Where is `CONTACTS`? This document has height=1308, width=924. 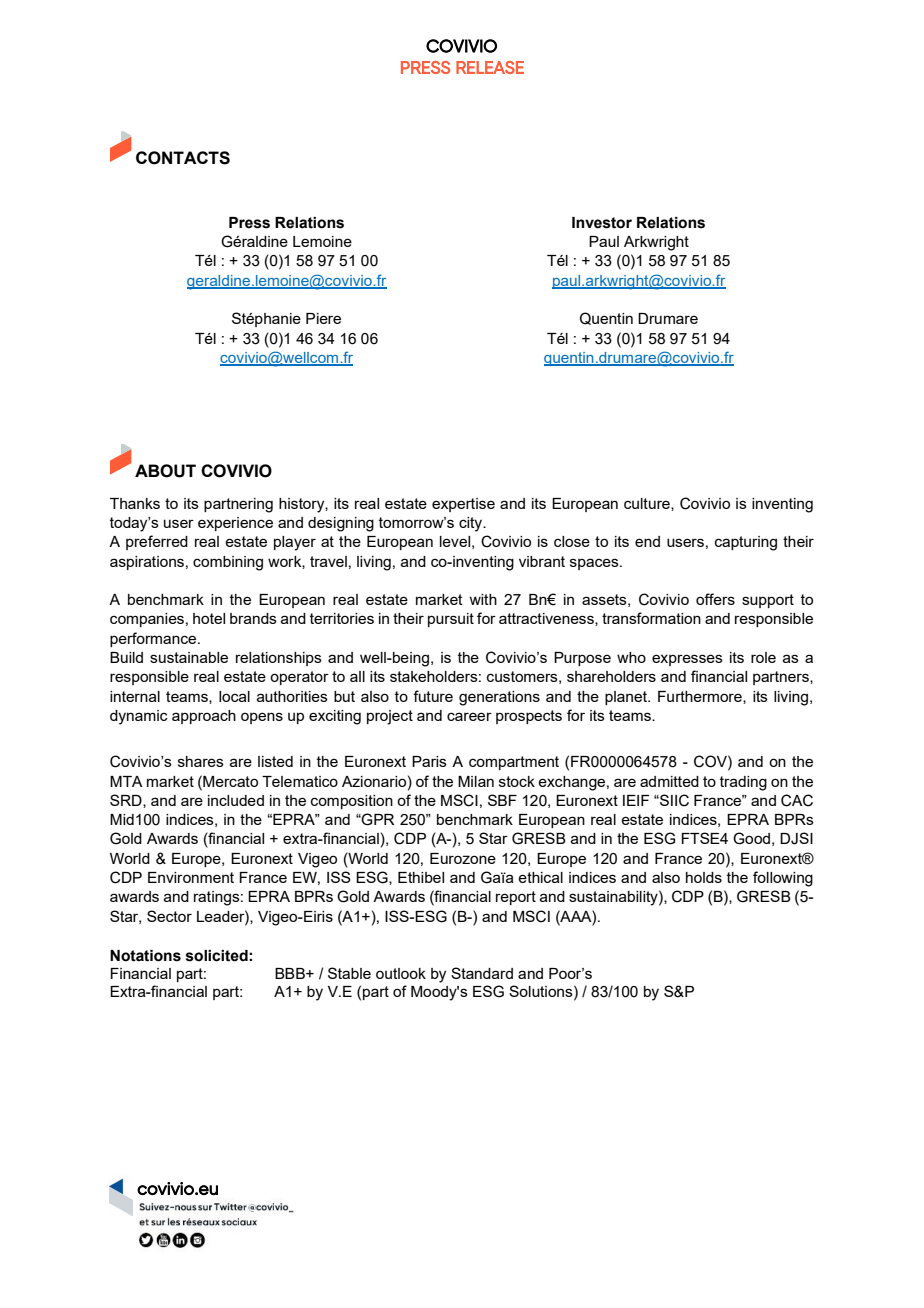 CONTACTS is located at coordinates (183, 158).
